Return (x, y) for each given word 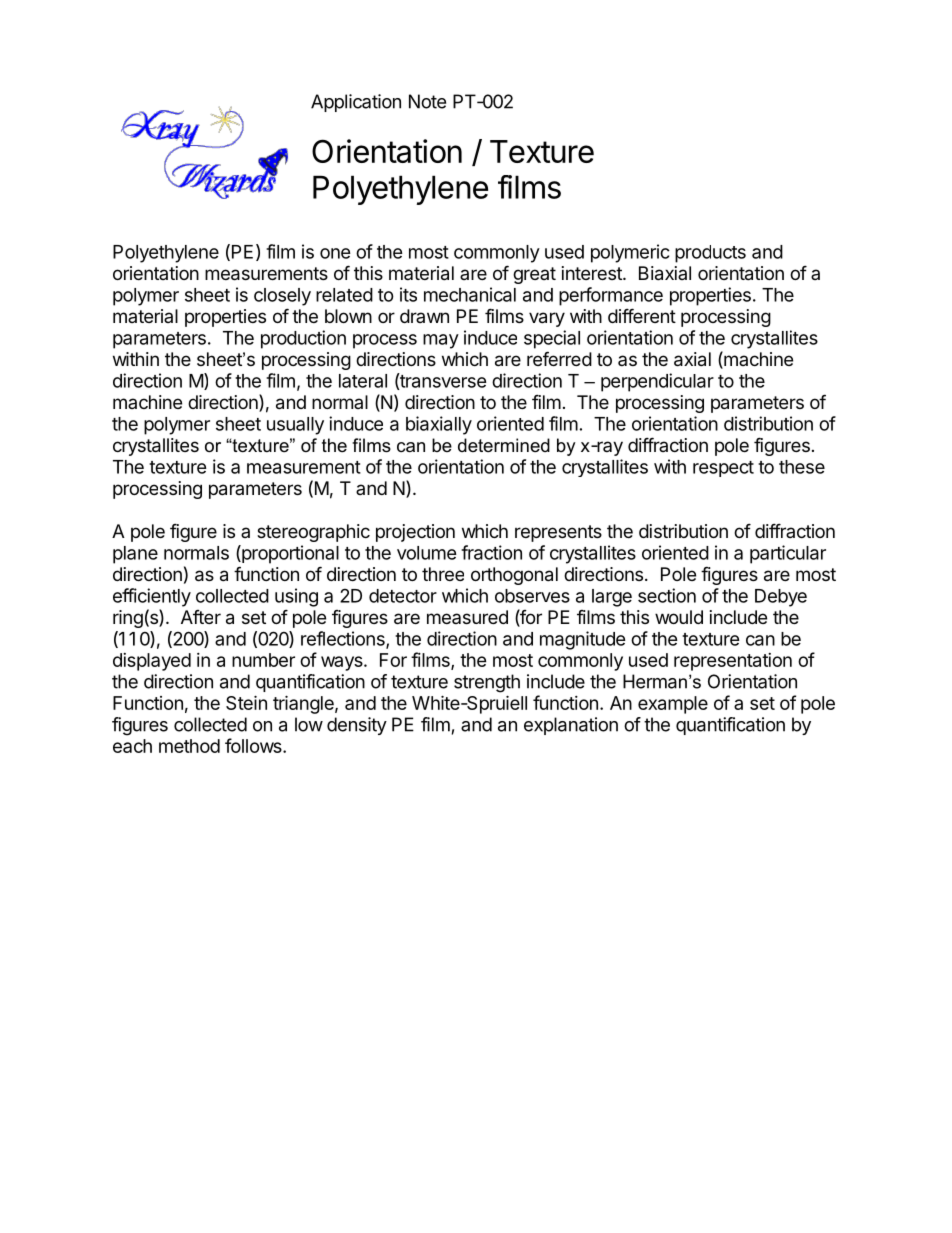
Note (427, 101)
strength (487, 683)
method (189, 746)
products (710, 254)
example (673, 705)
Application (356, 103)
